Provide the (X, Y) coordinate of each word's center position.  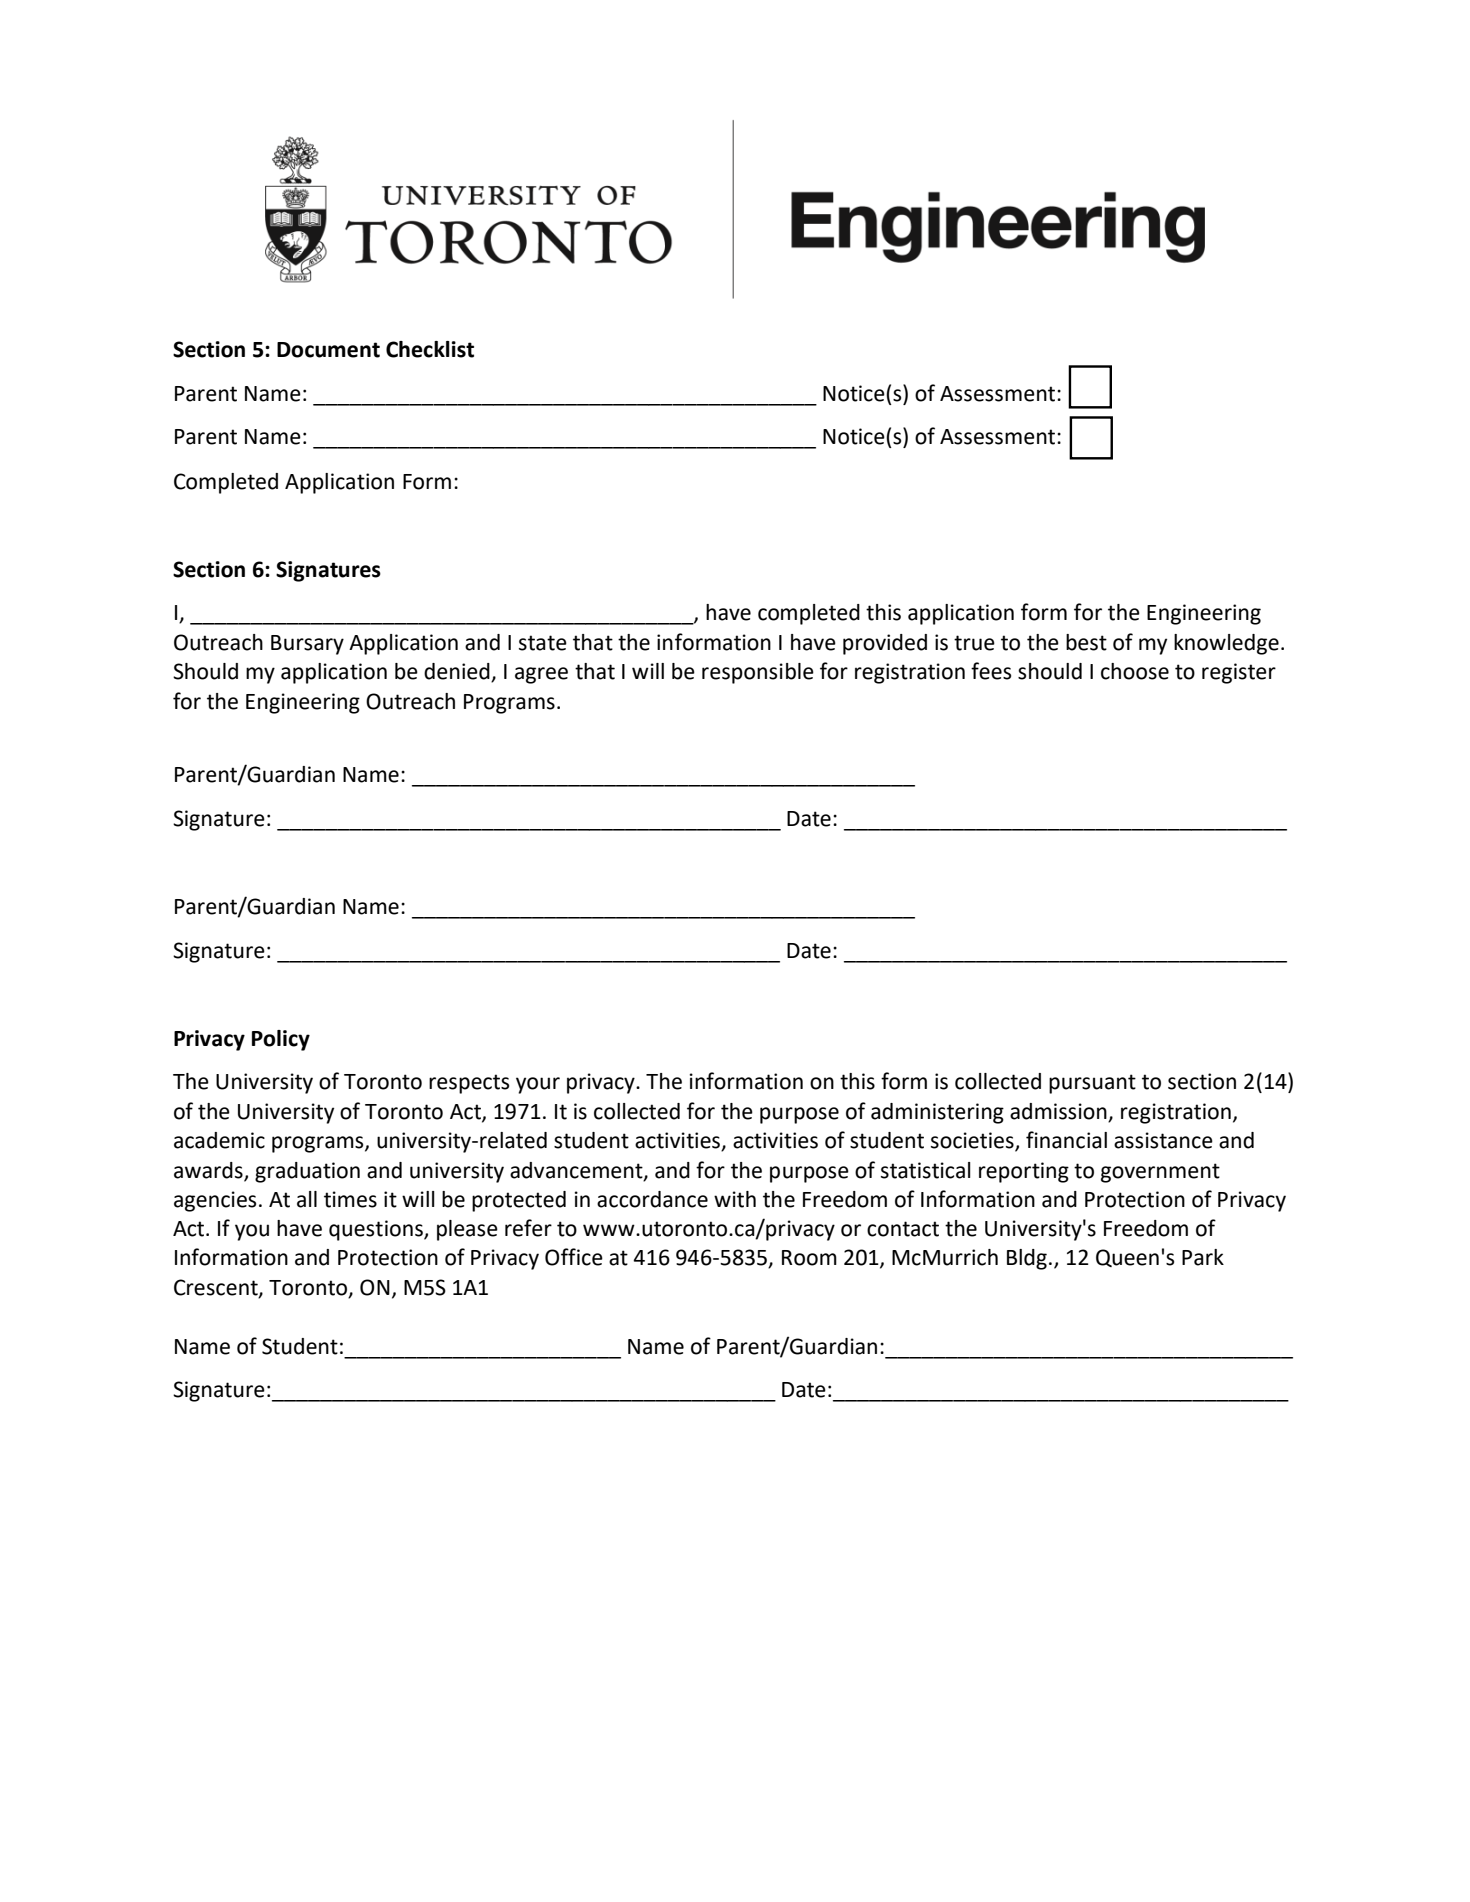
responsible (758, 673)
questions (377, 1230)
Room (809, 1258)
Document (328, 350)
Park (1203, 1257)
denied (458, 672)
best (1086, 642)
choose (1135, 671)
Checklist (430, 349)
